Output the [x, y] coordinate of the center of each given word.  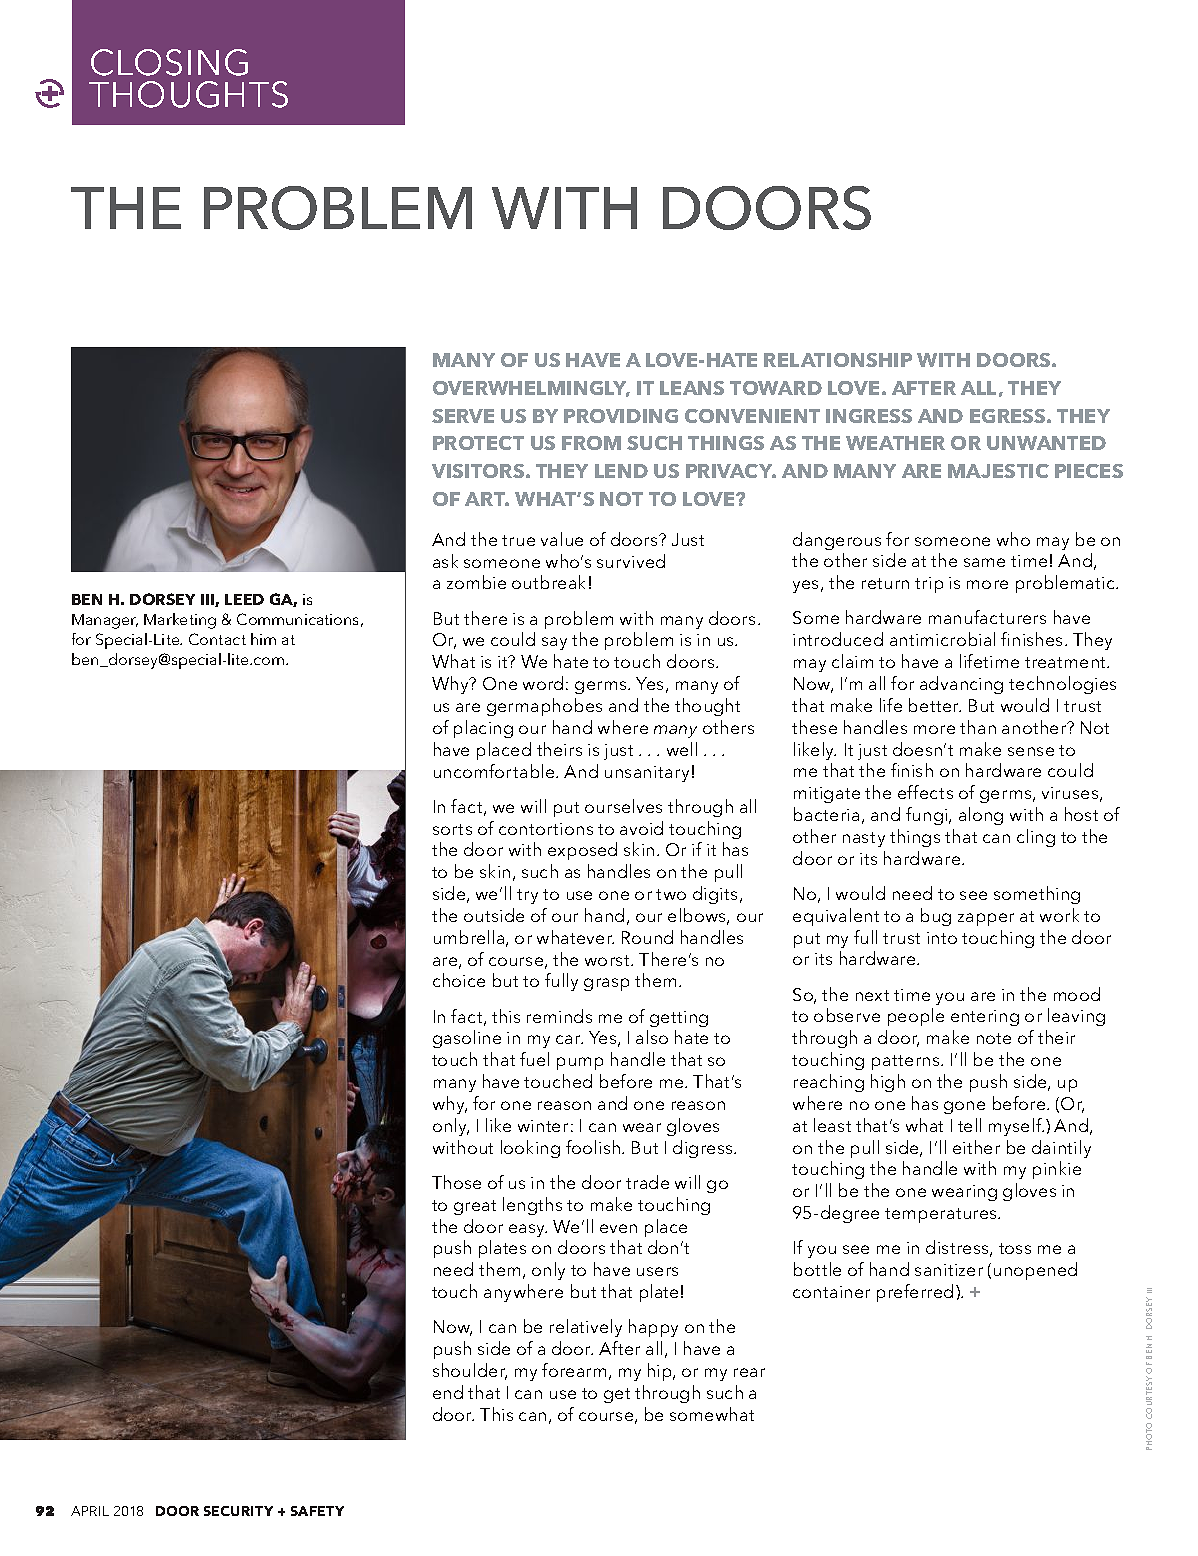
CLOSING [169, 62]
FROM [591, 443]
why [450, 1105]
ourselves [623, 806]
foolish [594, 1147]
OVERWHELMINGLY [531, 389]
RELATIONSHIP [838, 360]
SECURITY [238, 1511]
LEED [244, 599]
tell [969, 1125]
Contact [217, 639]
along [981, 816]
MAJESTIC [998, 471]
